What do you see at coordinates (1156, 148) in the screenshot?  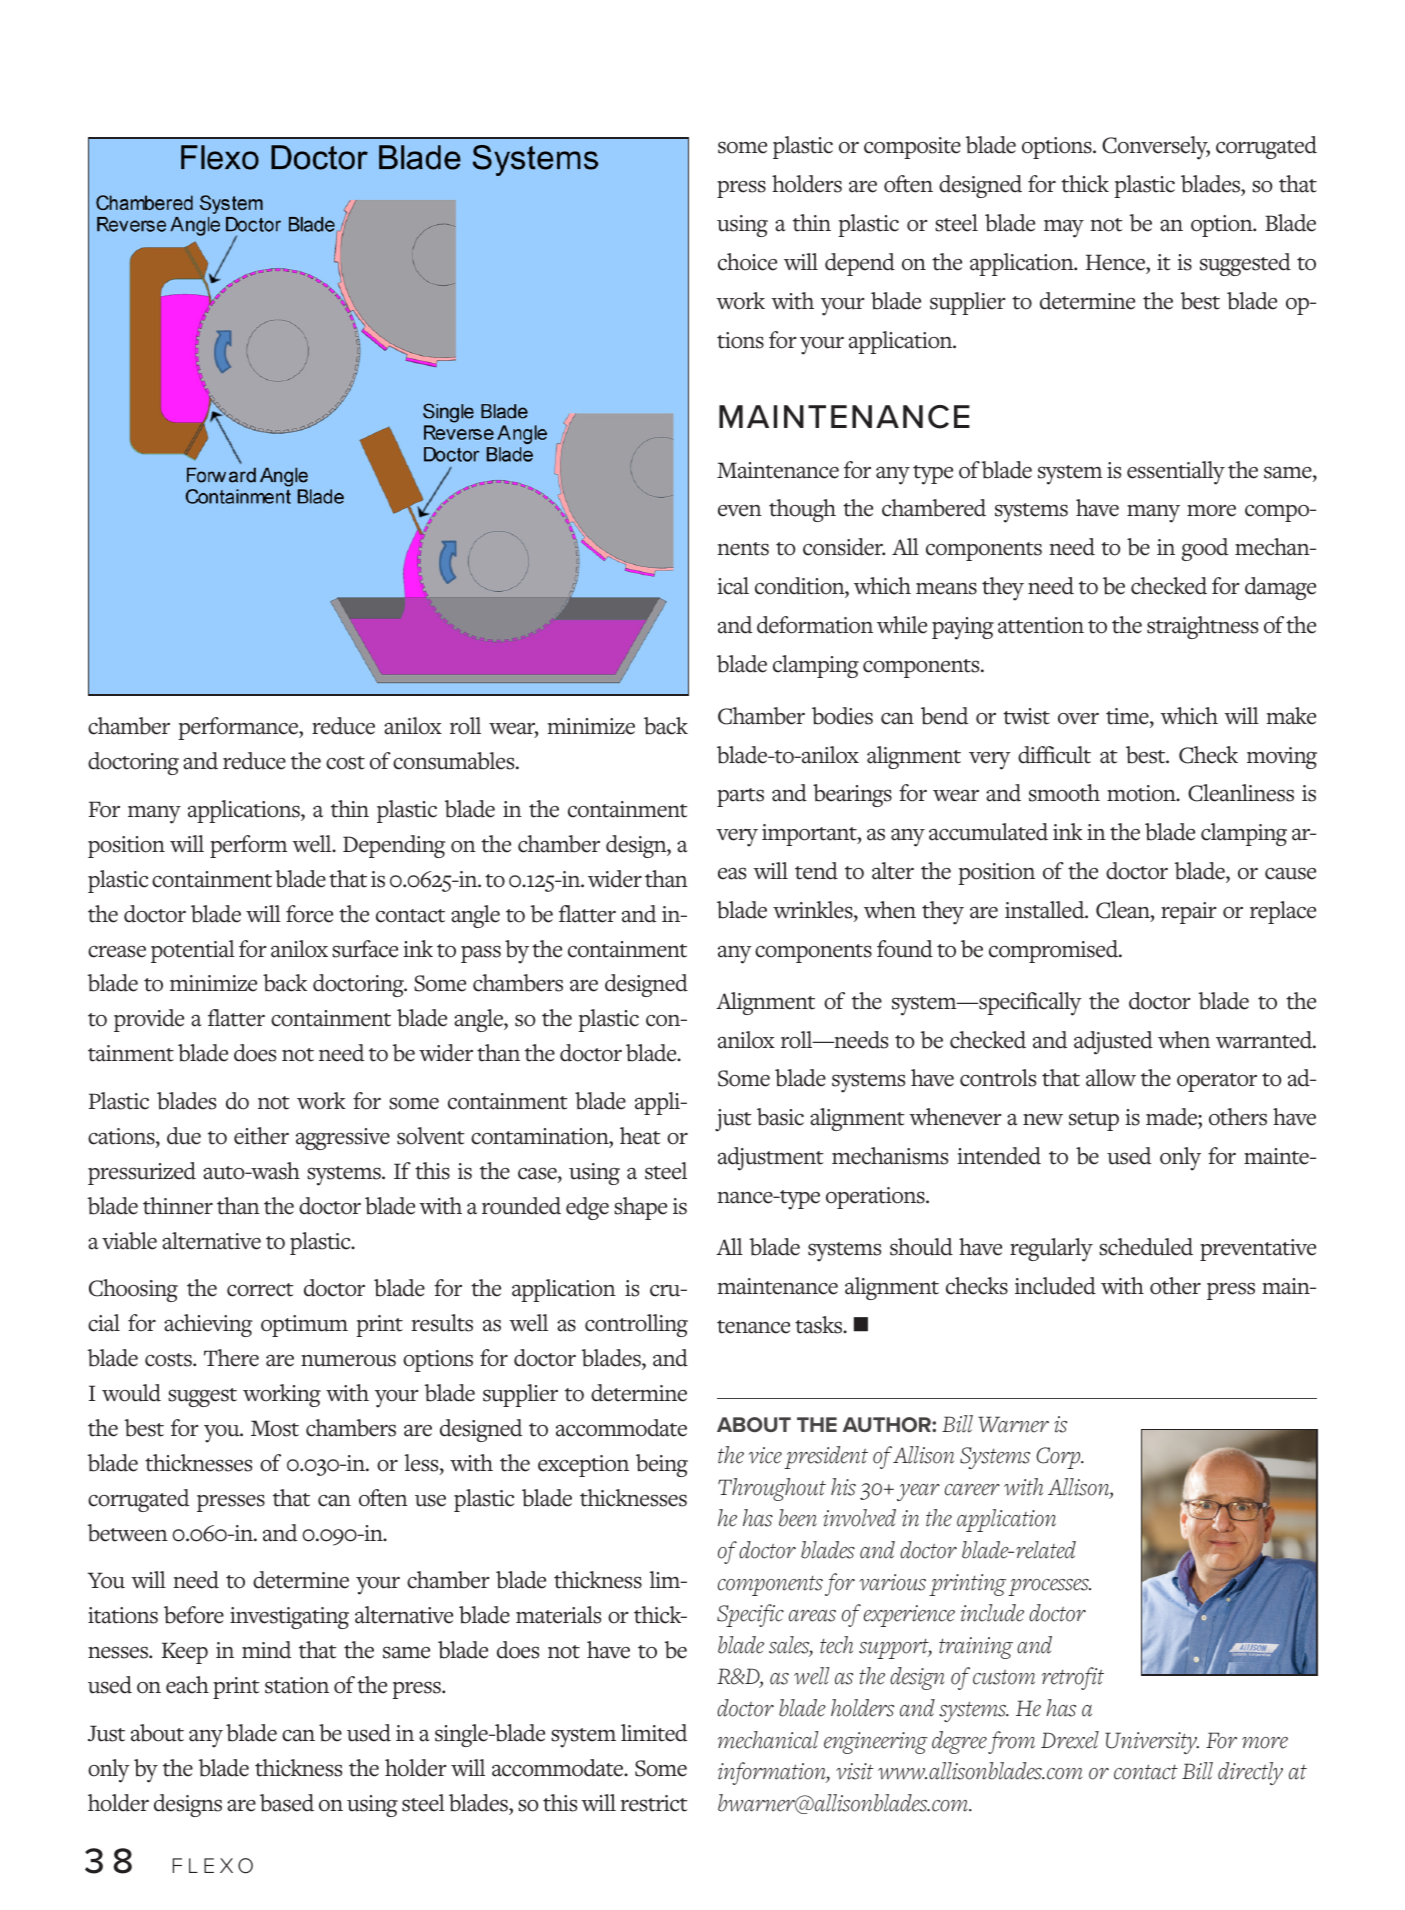 I see `Conversely` at bounding box center [1156, 148].
